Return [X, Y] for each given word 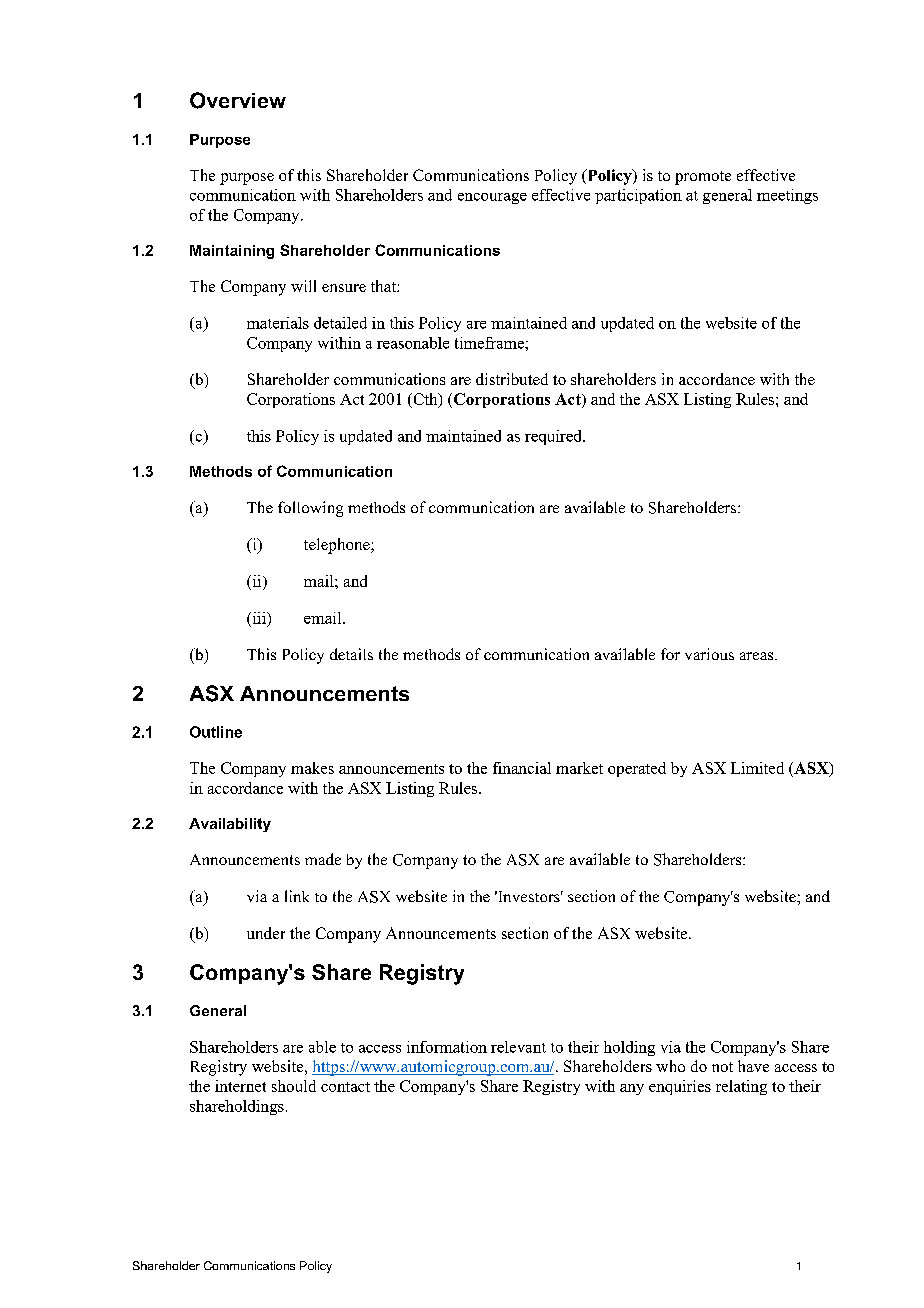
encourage [492, 198]
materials [278, 323]
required [554, 437]
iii [259, 618]
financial [522, 768]
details [351, 654]
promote [703, 178]
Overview [238, 100]
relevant [518, 1047]
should [294, 1086]
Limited [757, 768]
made [323, 859]
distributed [512, 379]
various [709, 654]
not [722, 1067]
